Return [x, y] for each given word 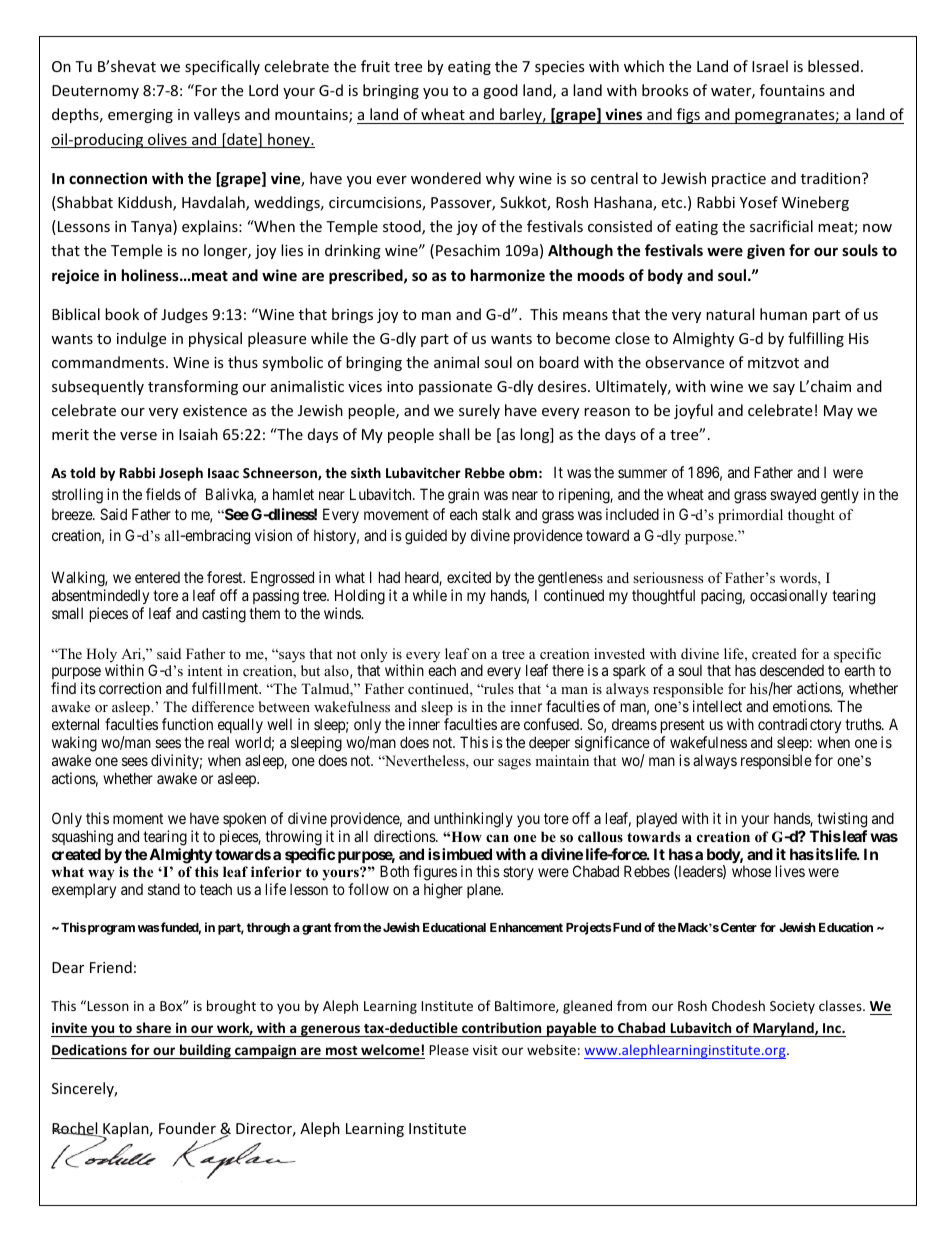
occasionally [788, 596]
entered [157, 577]
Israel [770, 66]
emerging [140, 116]
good [500, 91]
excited [469, 577]
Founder [187, 1128]
